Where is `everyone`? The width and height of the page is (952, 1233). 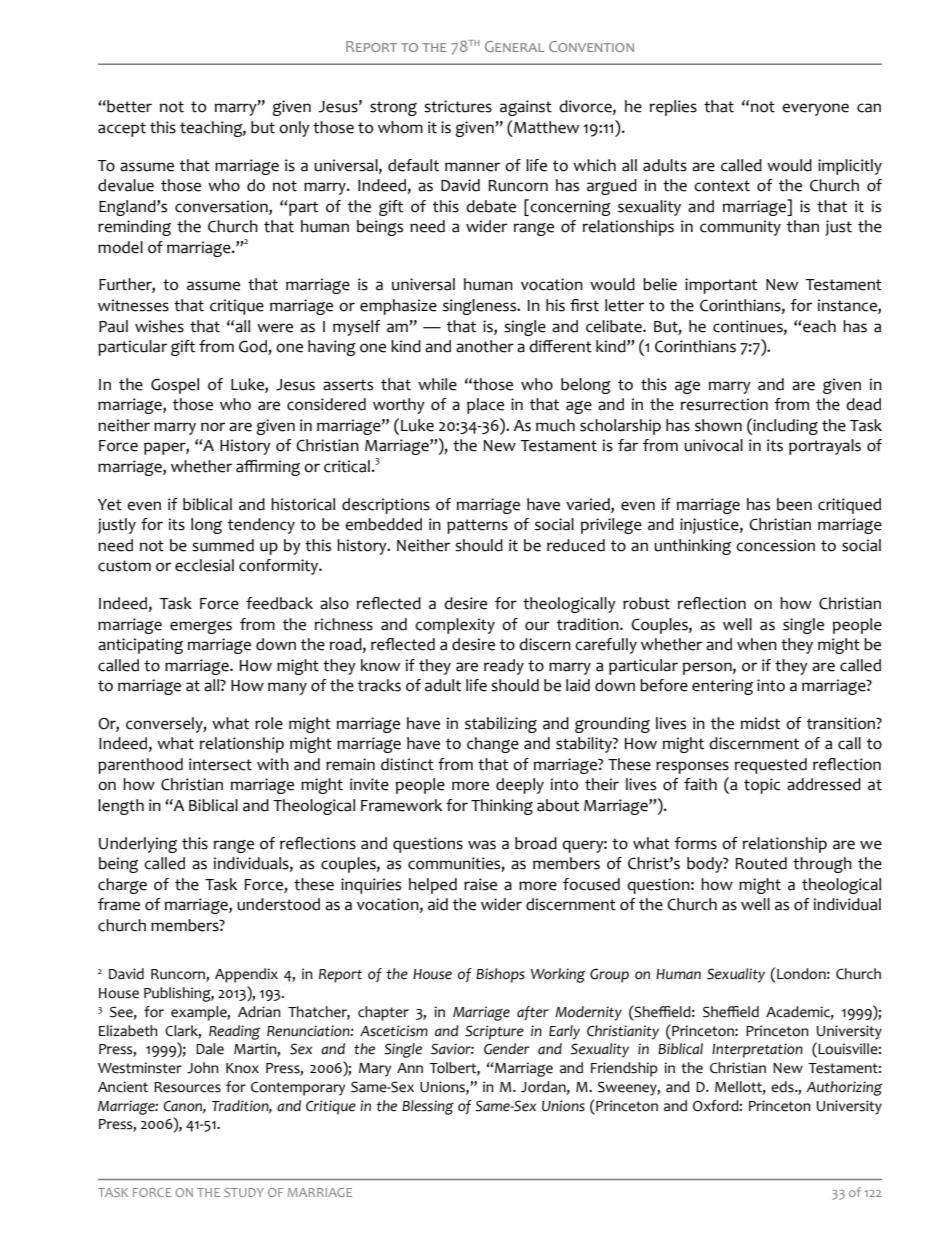 everyone is located at coordinates (815, 109).
